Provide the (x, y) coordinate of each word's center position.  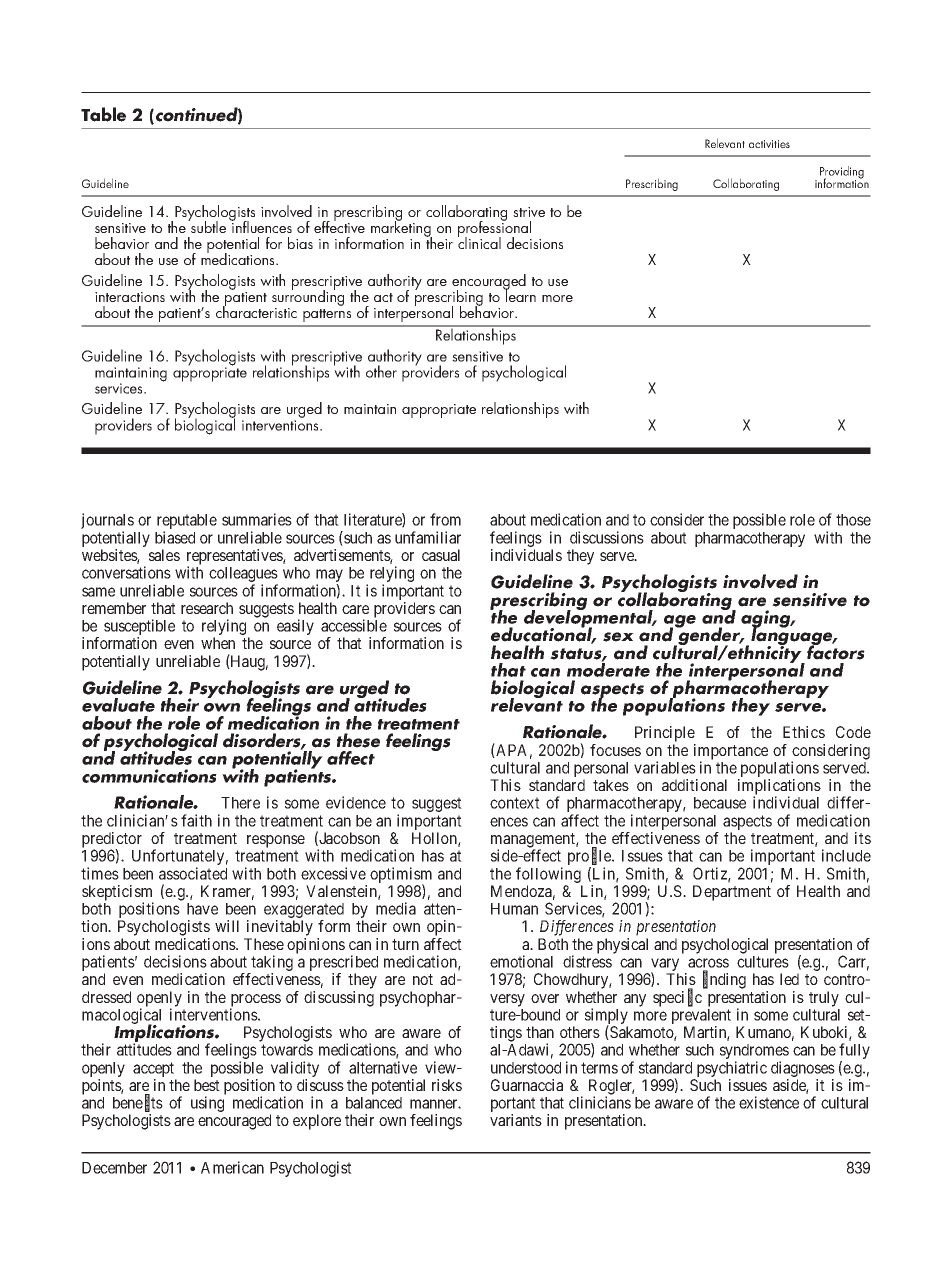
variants (516, 1120)
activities (769, 144)
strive (529, 212)
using (207, 1104)
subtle (207, 226)
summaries (257, 519)
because (720, 803)
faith (196, 820)
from (445, 519)
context (515, 803)
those (853, 520)
